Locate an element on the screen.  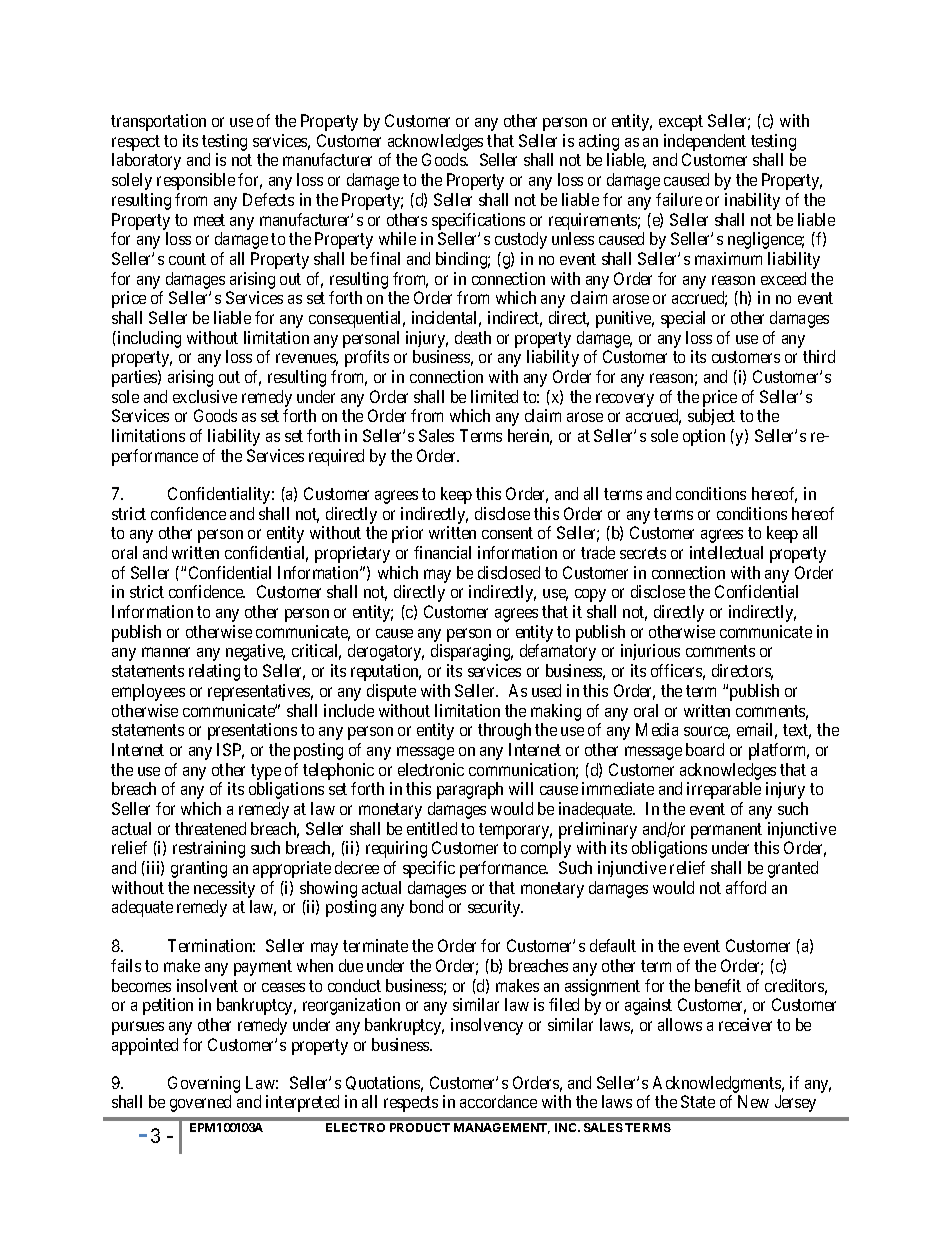
intellectual is located at coordinates (726, 552).
